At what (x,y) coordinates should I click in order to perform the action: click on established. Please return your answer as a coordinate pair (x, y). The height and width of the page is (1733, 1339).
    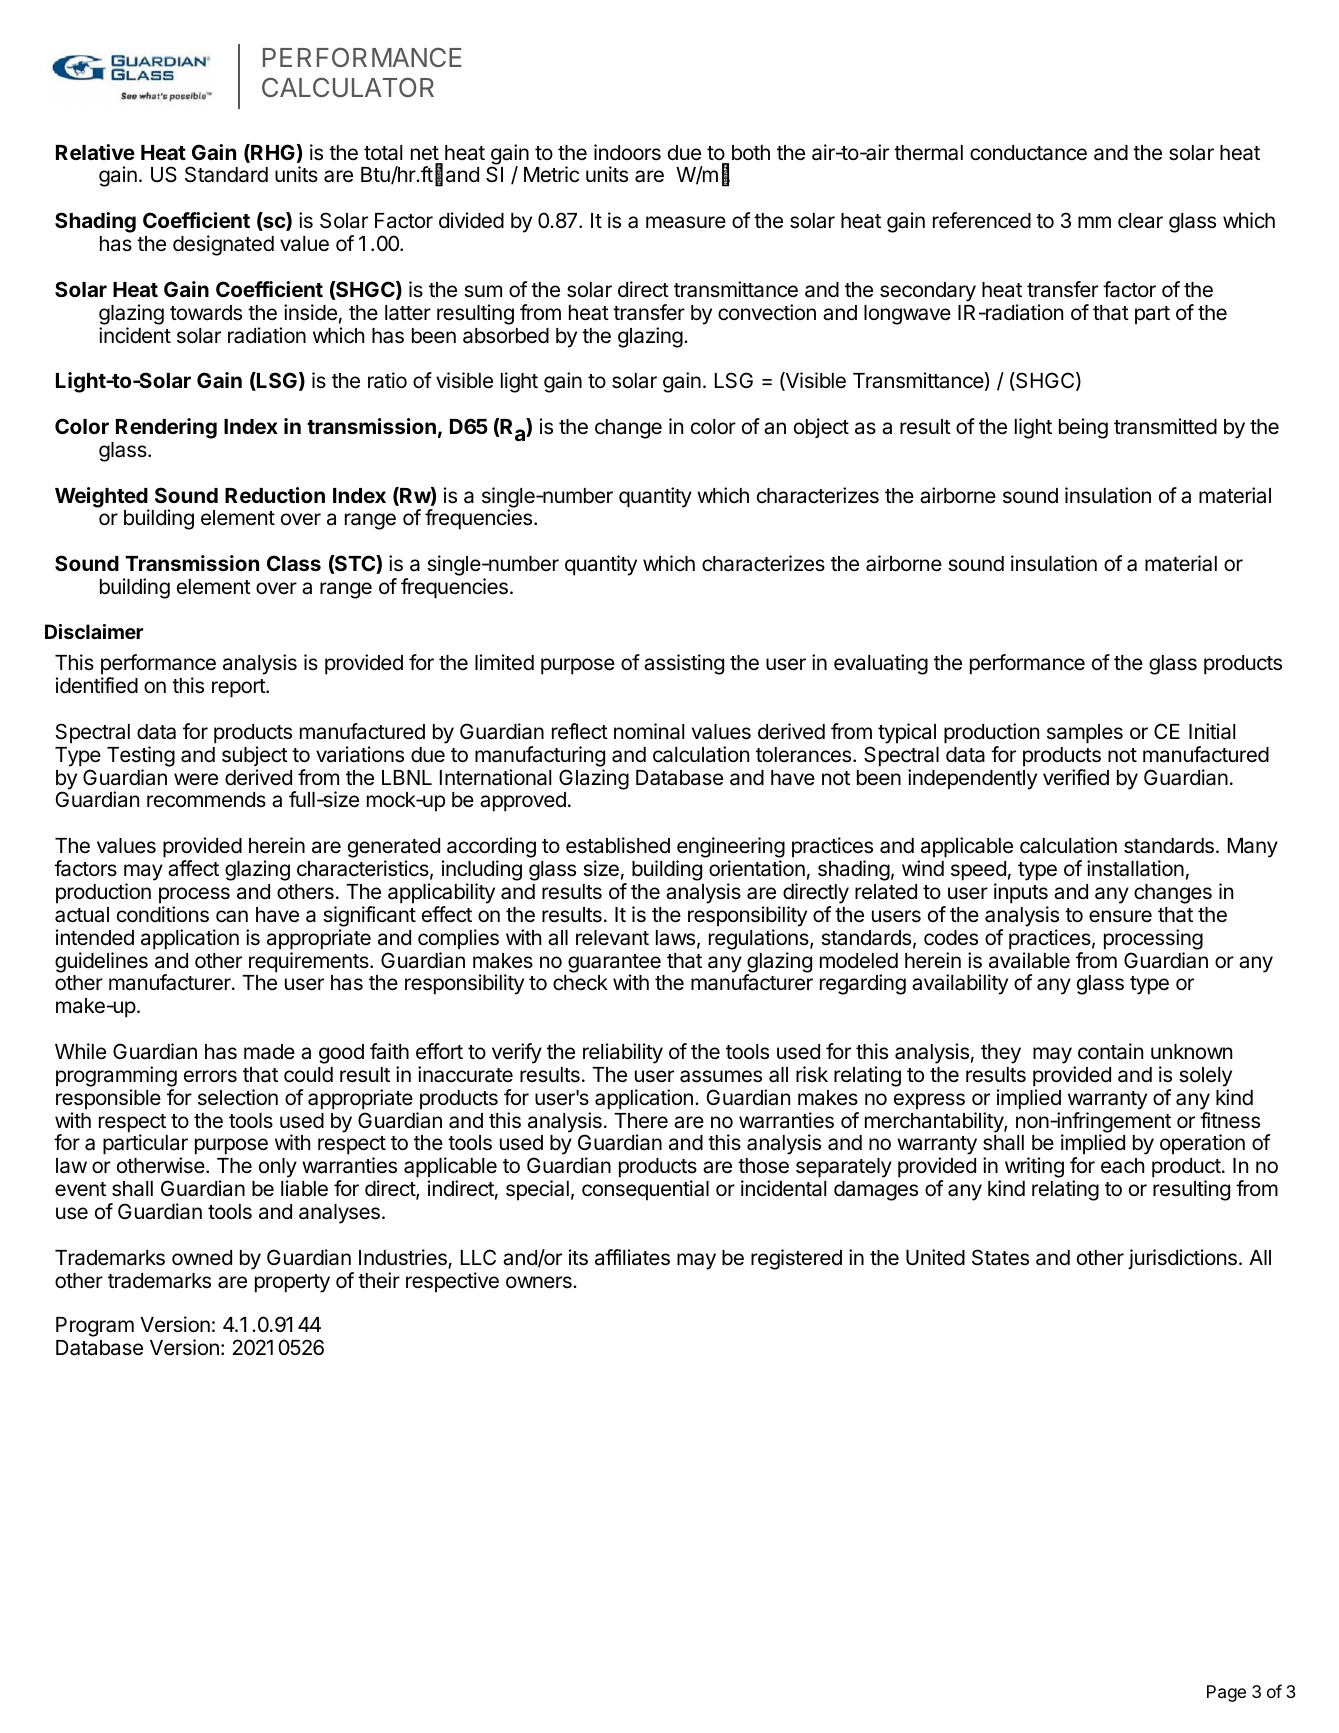
    Looking at the image, I should click on (618, 845).
